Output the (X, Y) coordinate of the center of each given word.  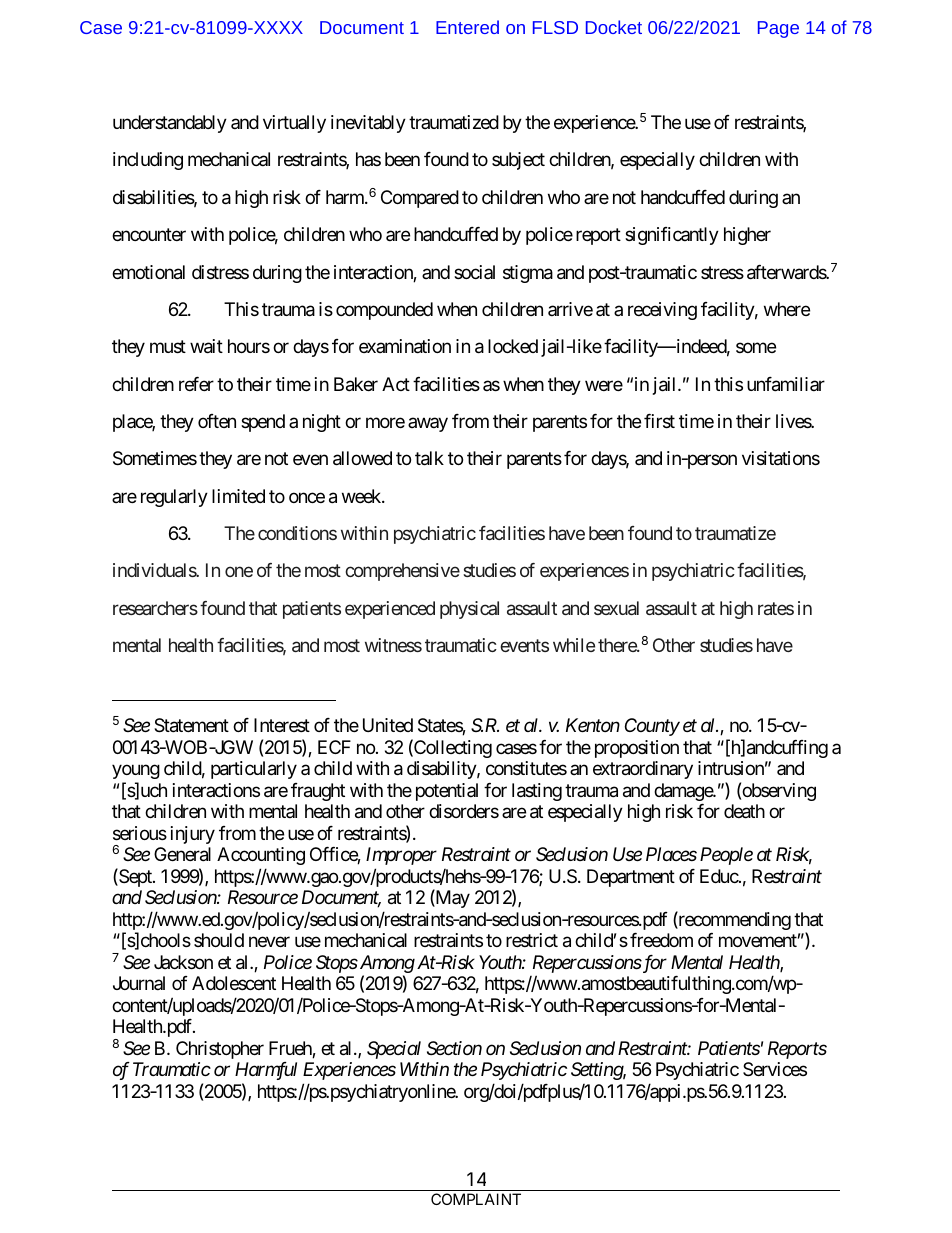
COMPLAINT (476, 1199)
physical (469, 610)
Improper (401, 856)
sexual (616, 608)
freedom (661, 940)
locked (513, 346)
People (726, 856)
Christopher (220, 1050)
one (239, 572)
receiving (662, 311)
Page (778, 29)
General (182, 854)
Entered (467, 27)
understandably (170, 124)
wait (206, 346)
